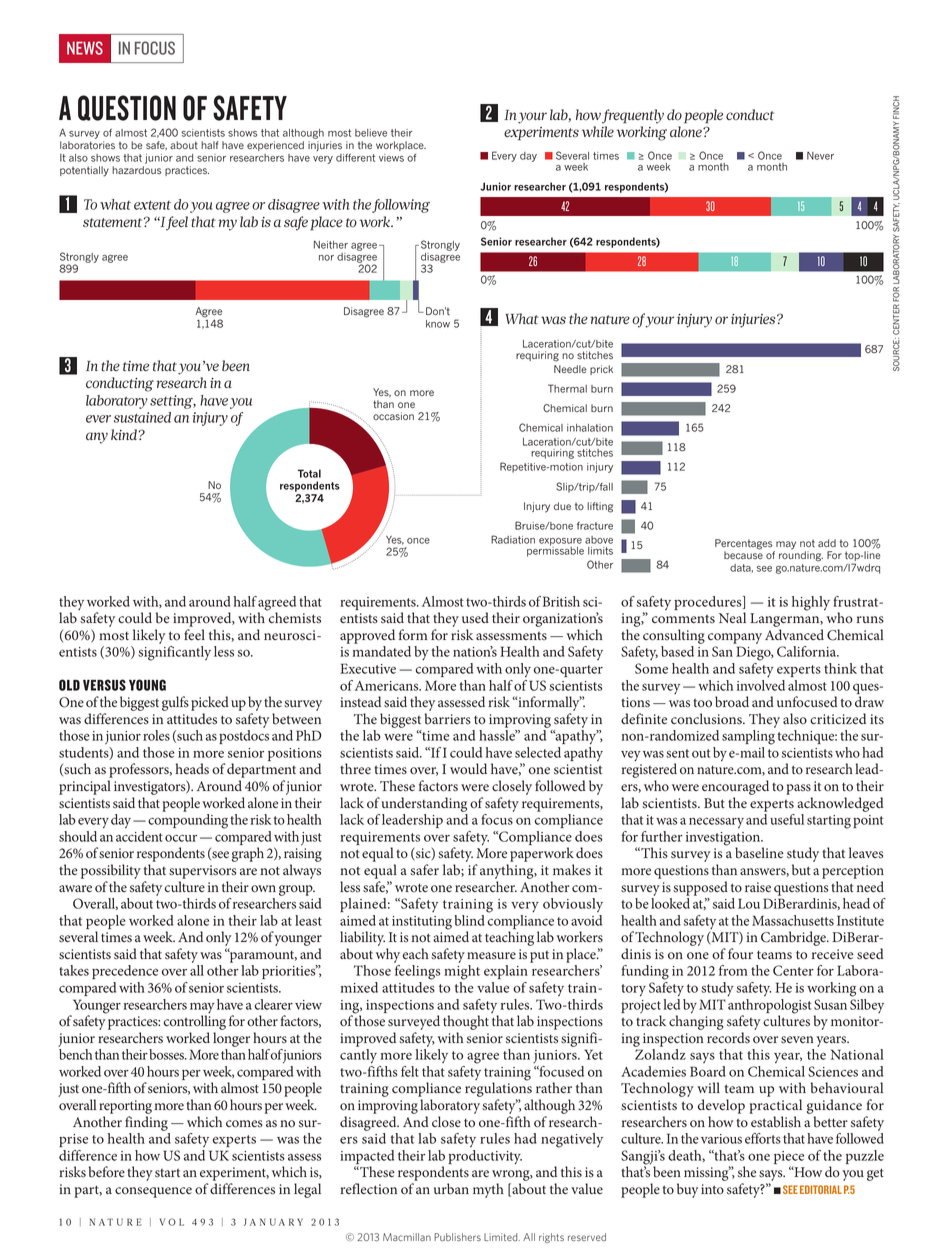 This screenshot has height=1251, width=952. I want to click on consequence, so click(153, 1192).
